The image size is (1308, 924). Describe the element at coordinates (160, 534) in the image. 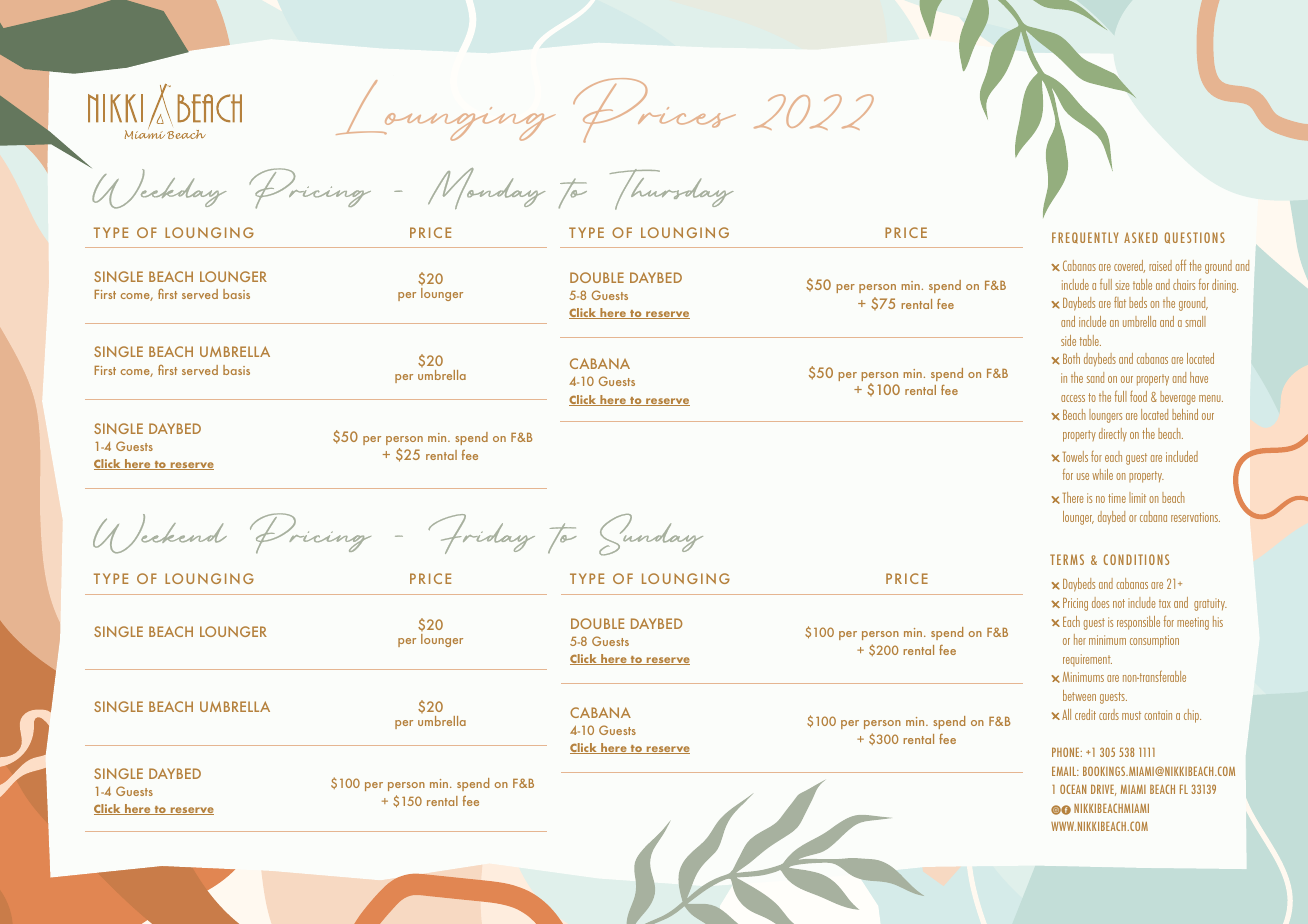

I see `Weekend` at that location.
